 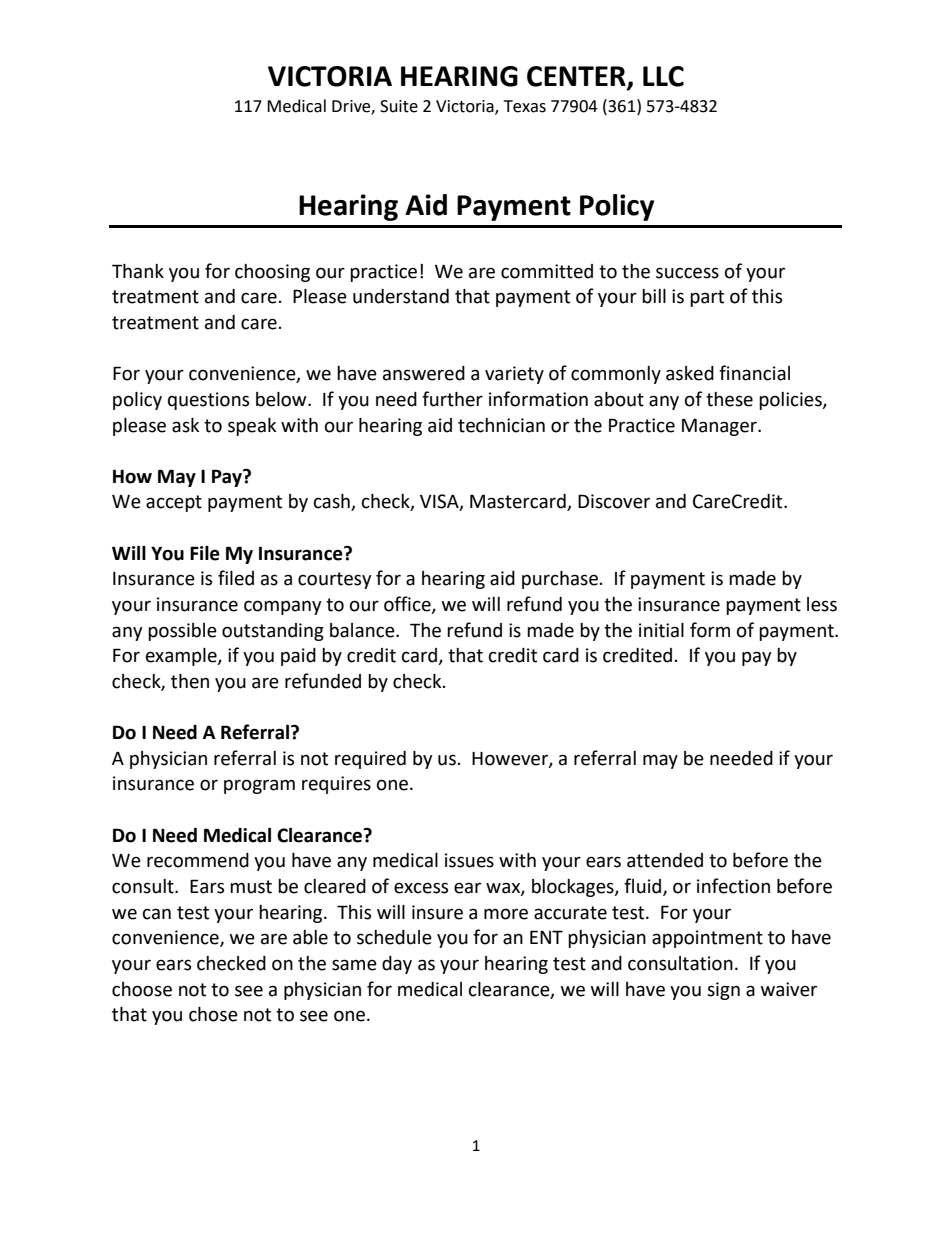 I want to click on Suite, so click(x=399, y=106).
